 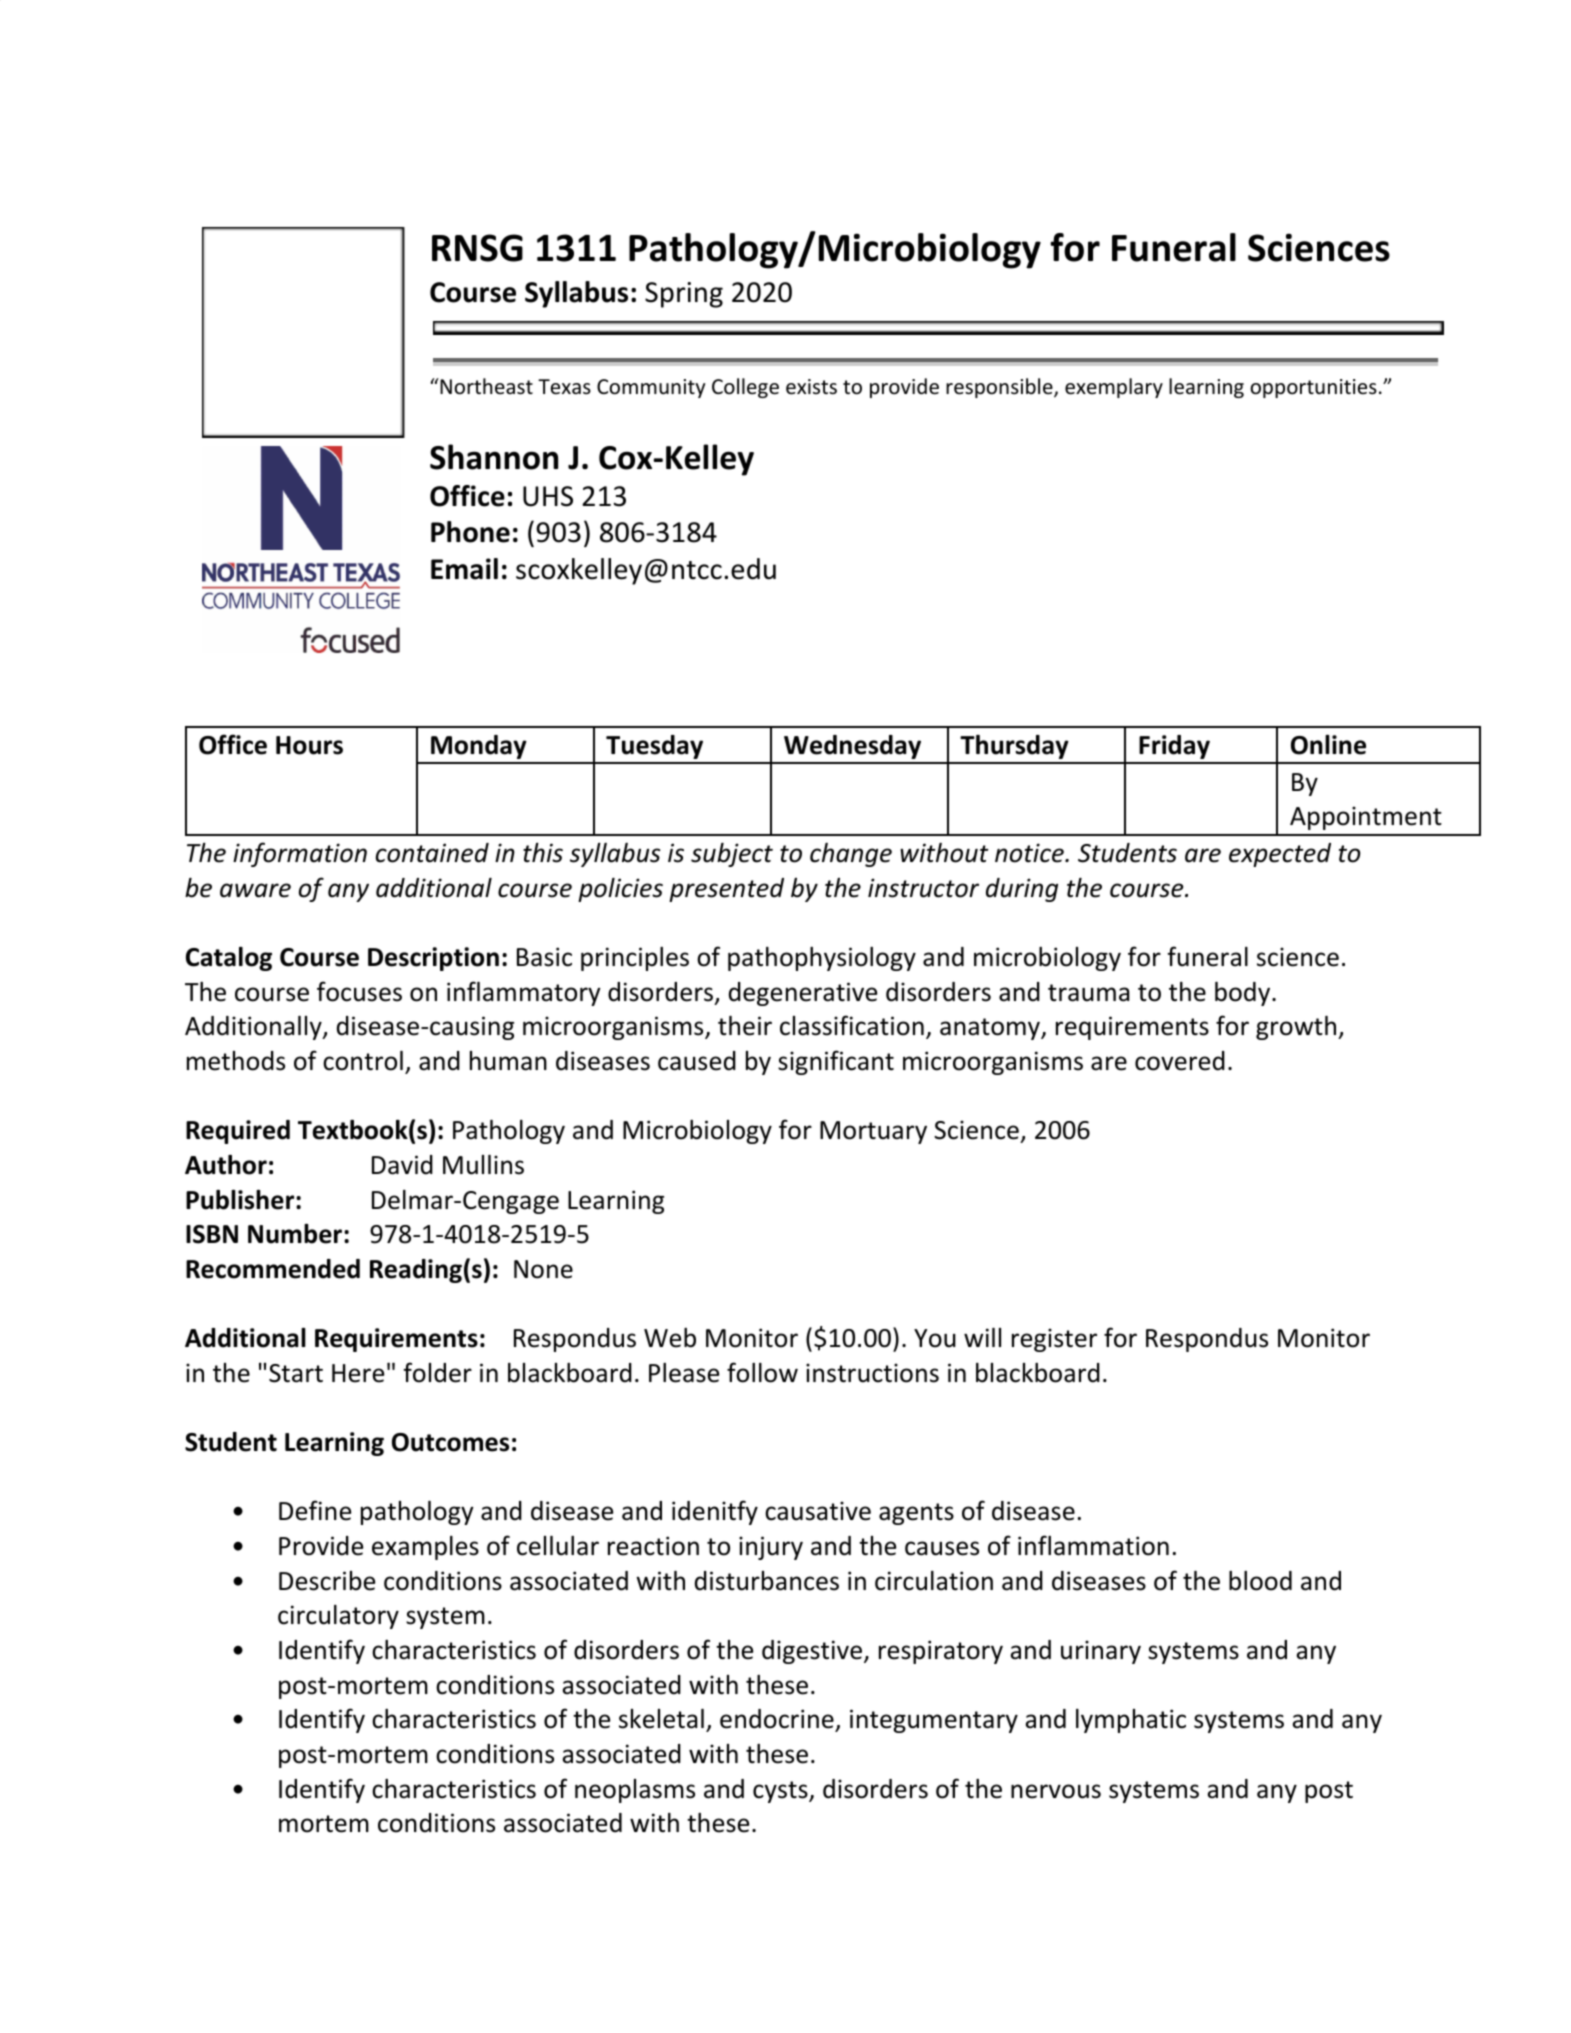 I want to click on Northeast, so click(x=485, y=386).
